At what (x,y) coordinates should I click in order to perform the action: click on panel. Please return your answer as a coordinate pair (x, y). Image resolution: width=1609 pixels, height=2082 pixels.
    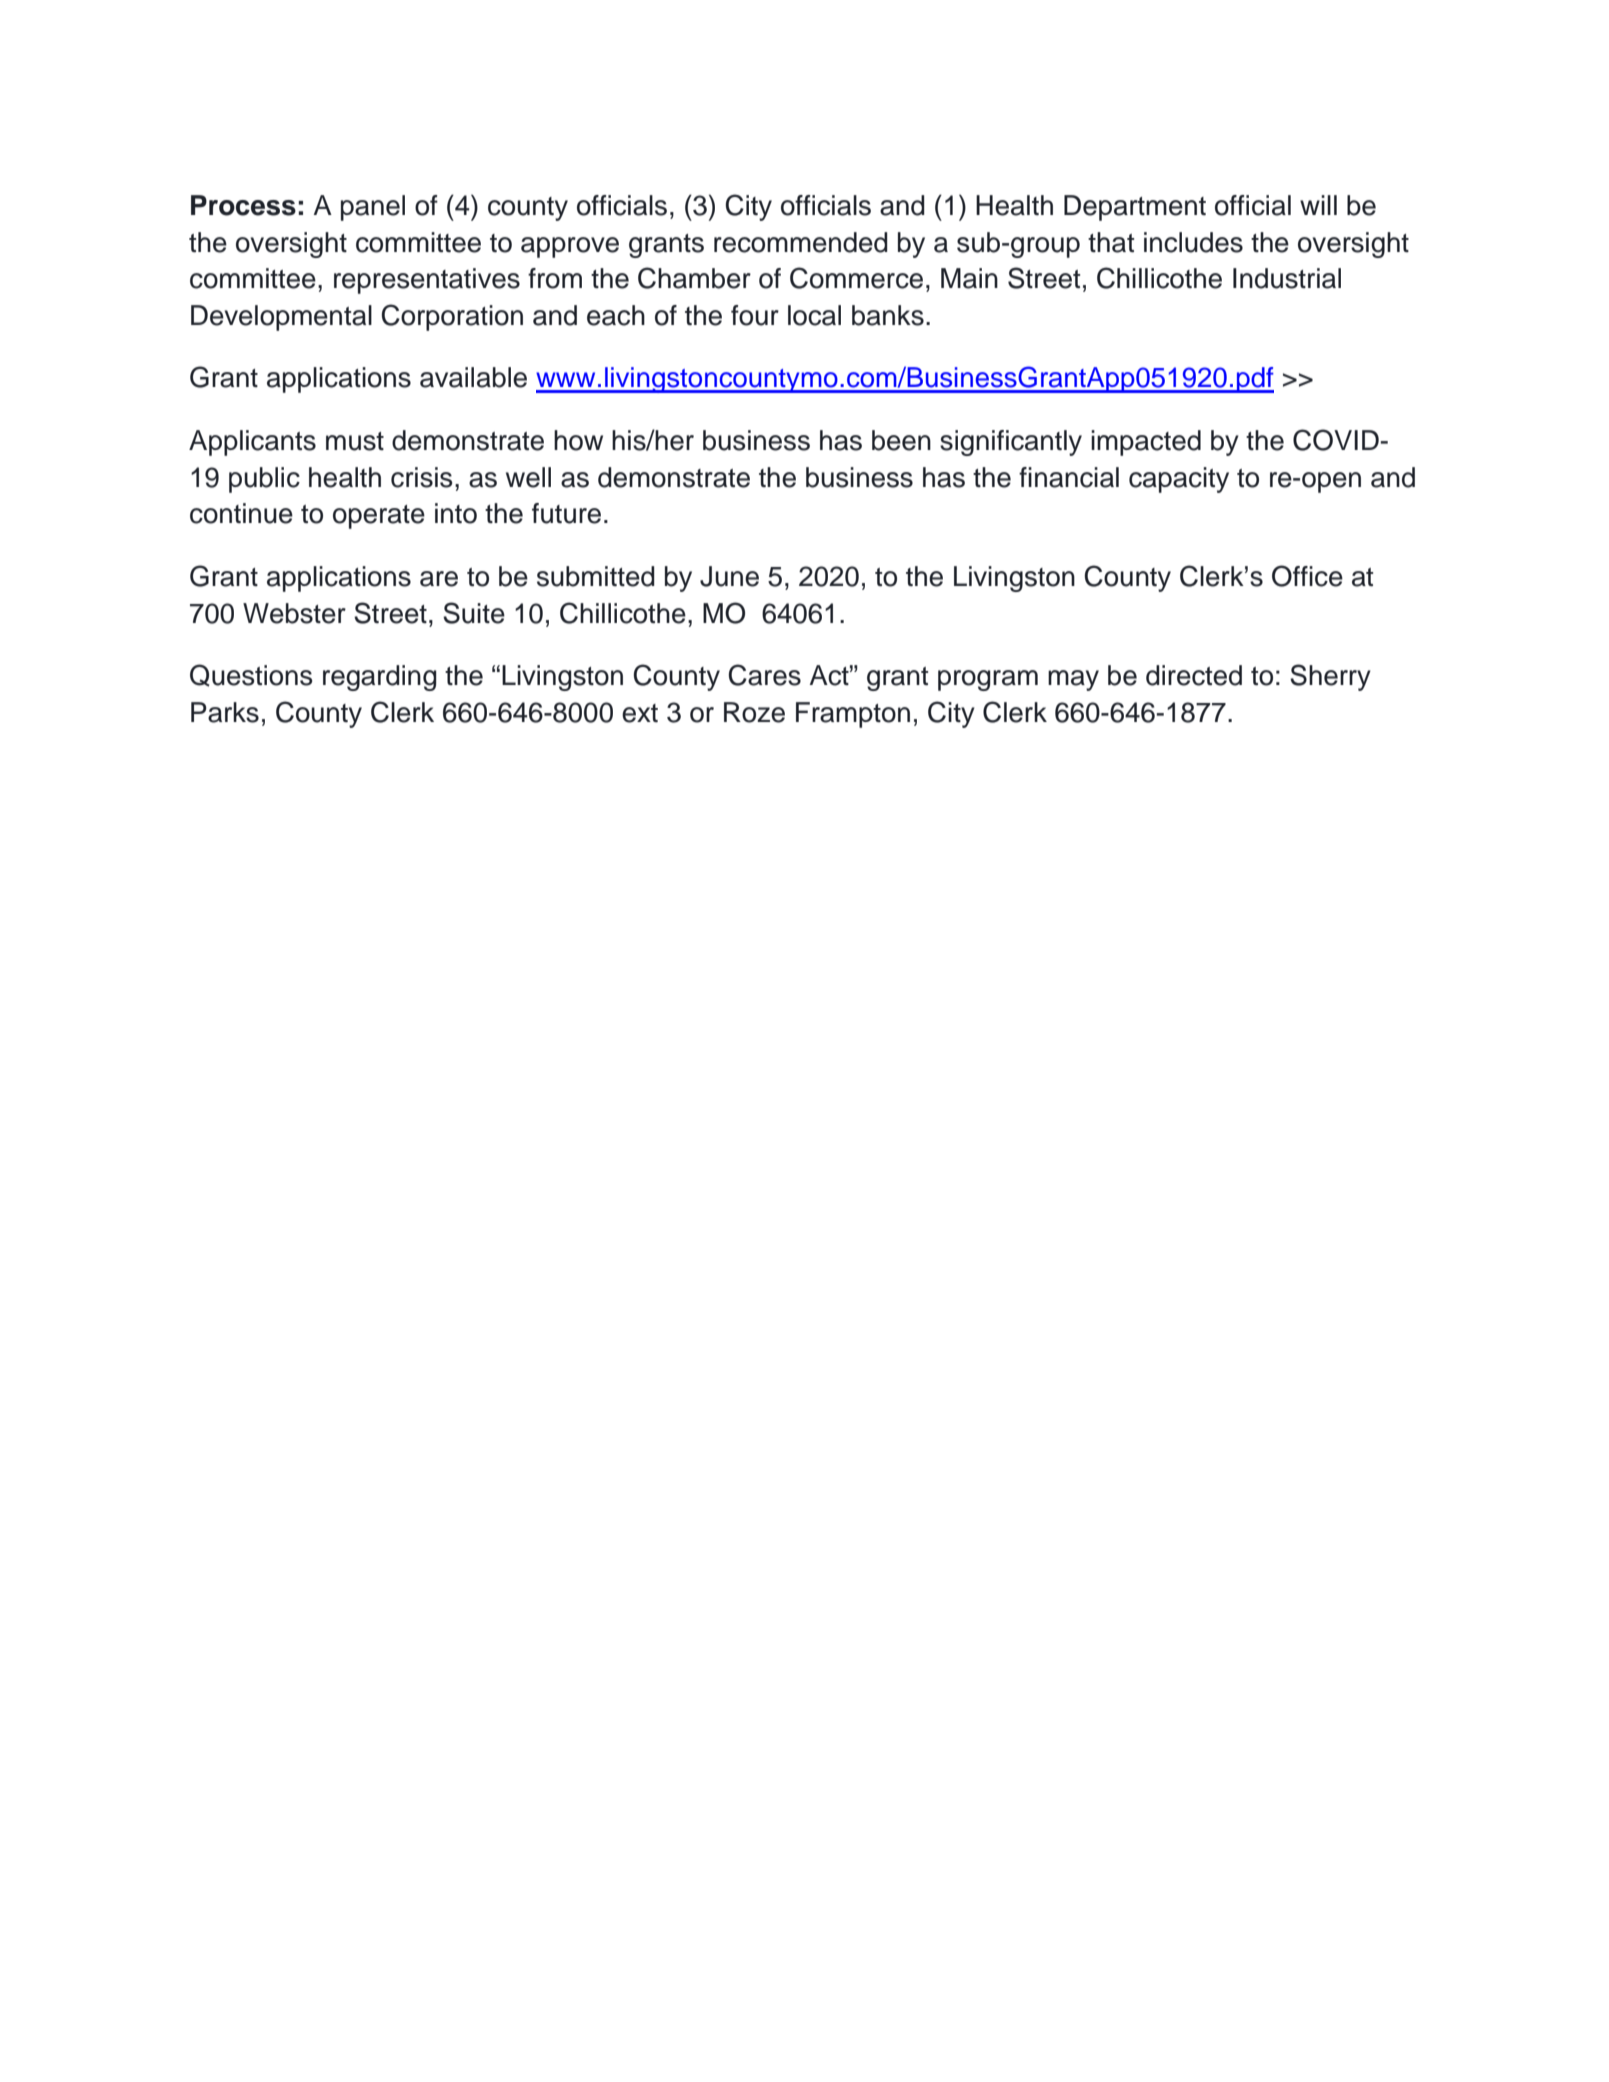
    Looking at the image, I should click on (373, 208).
